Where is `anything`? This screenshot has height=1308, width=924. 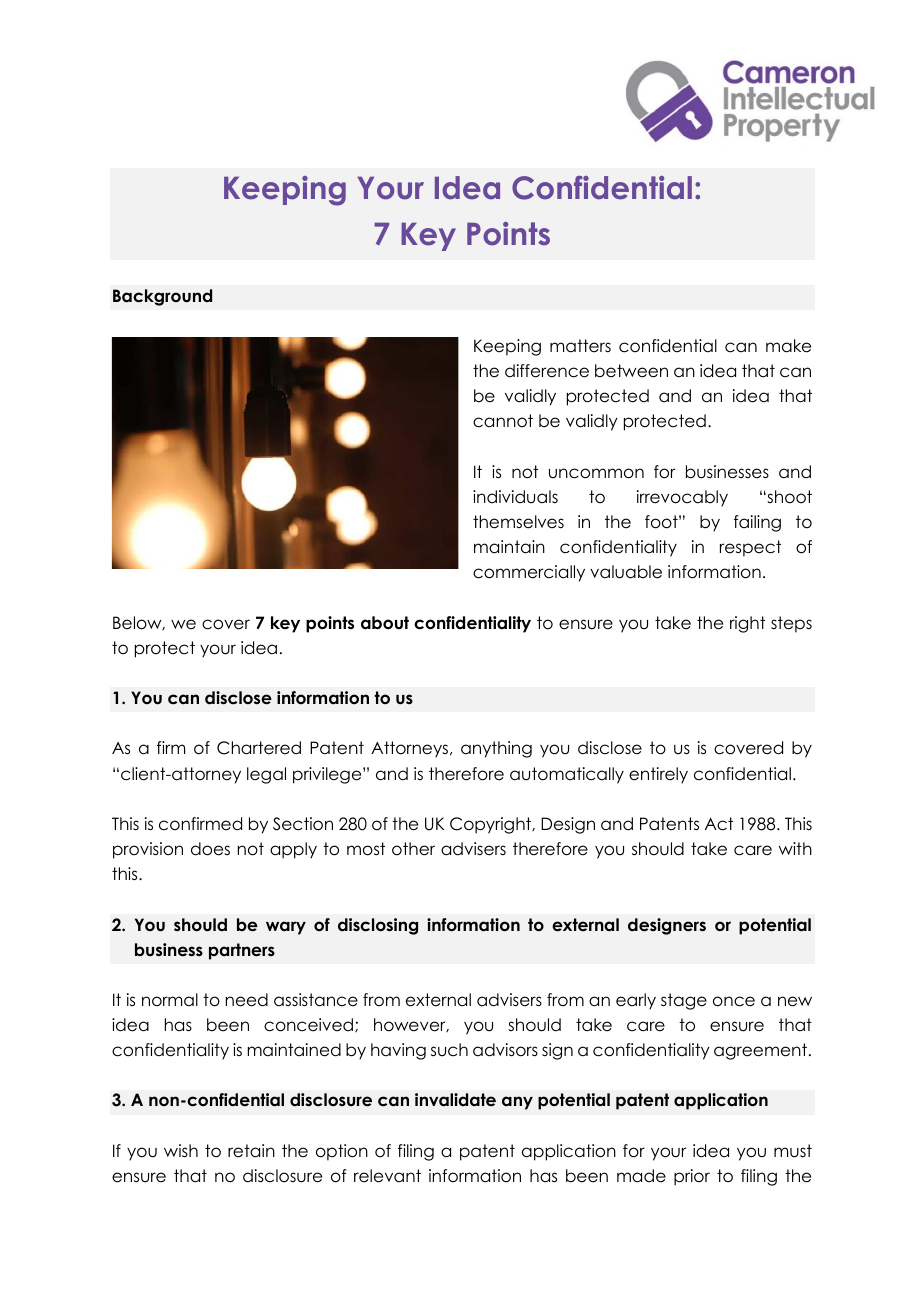
anything is located at coordinates (496, 749).
